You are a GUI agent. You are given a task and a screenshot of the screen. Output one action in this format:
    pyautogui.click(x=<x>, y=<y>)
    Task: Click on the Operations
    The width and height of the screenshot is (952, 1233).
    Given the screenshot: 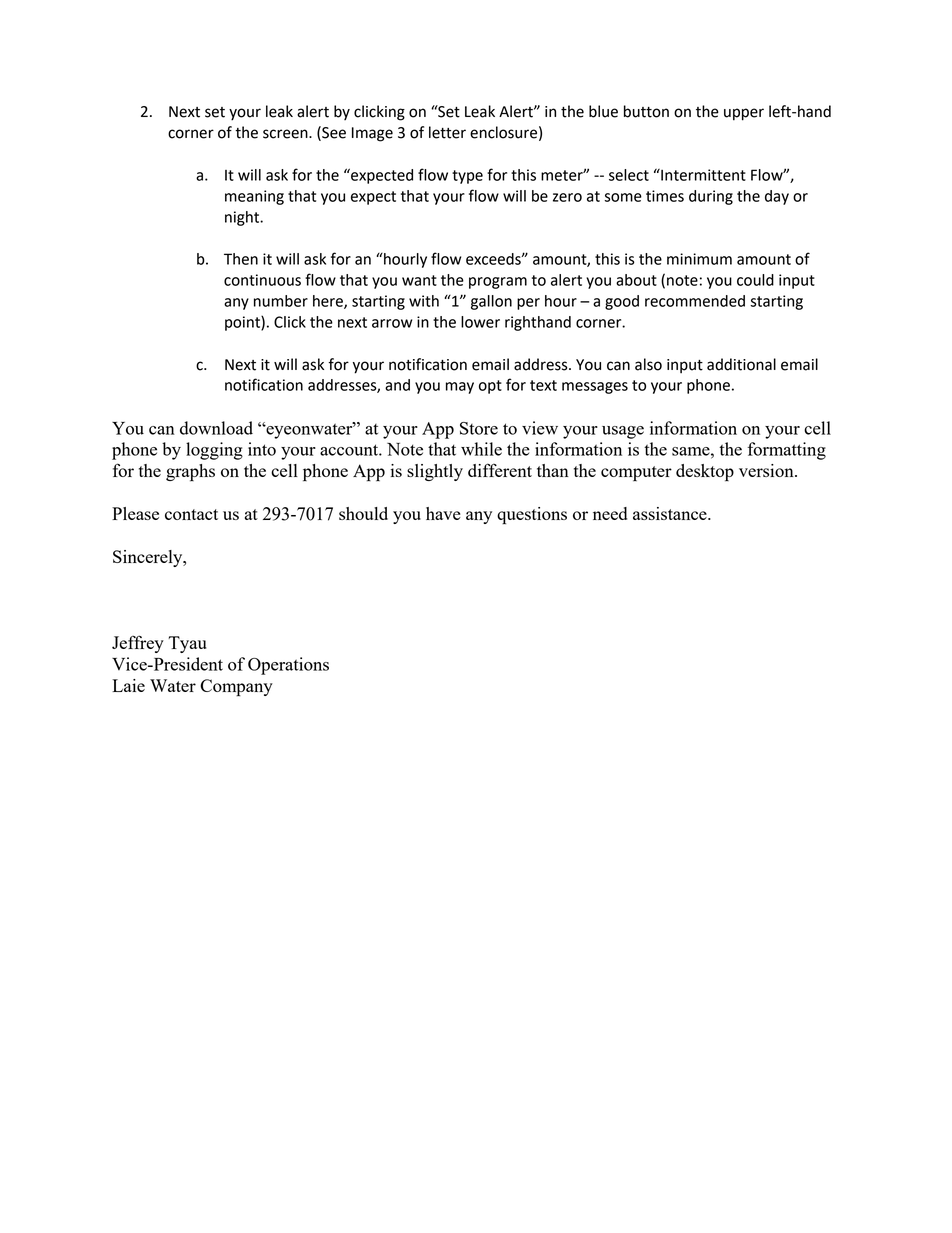 What is the action you would take?
    pyautogui.click(x=288, y=666)
